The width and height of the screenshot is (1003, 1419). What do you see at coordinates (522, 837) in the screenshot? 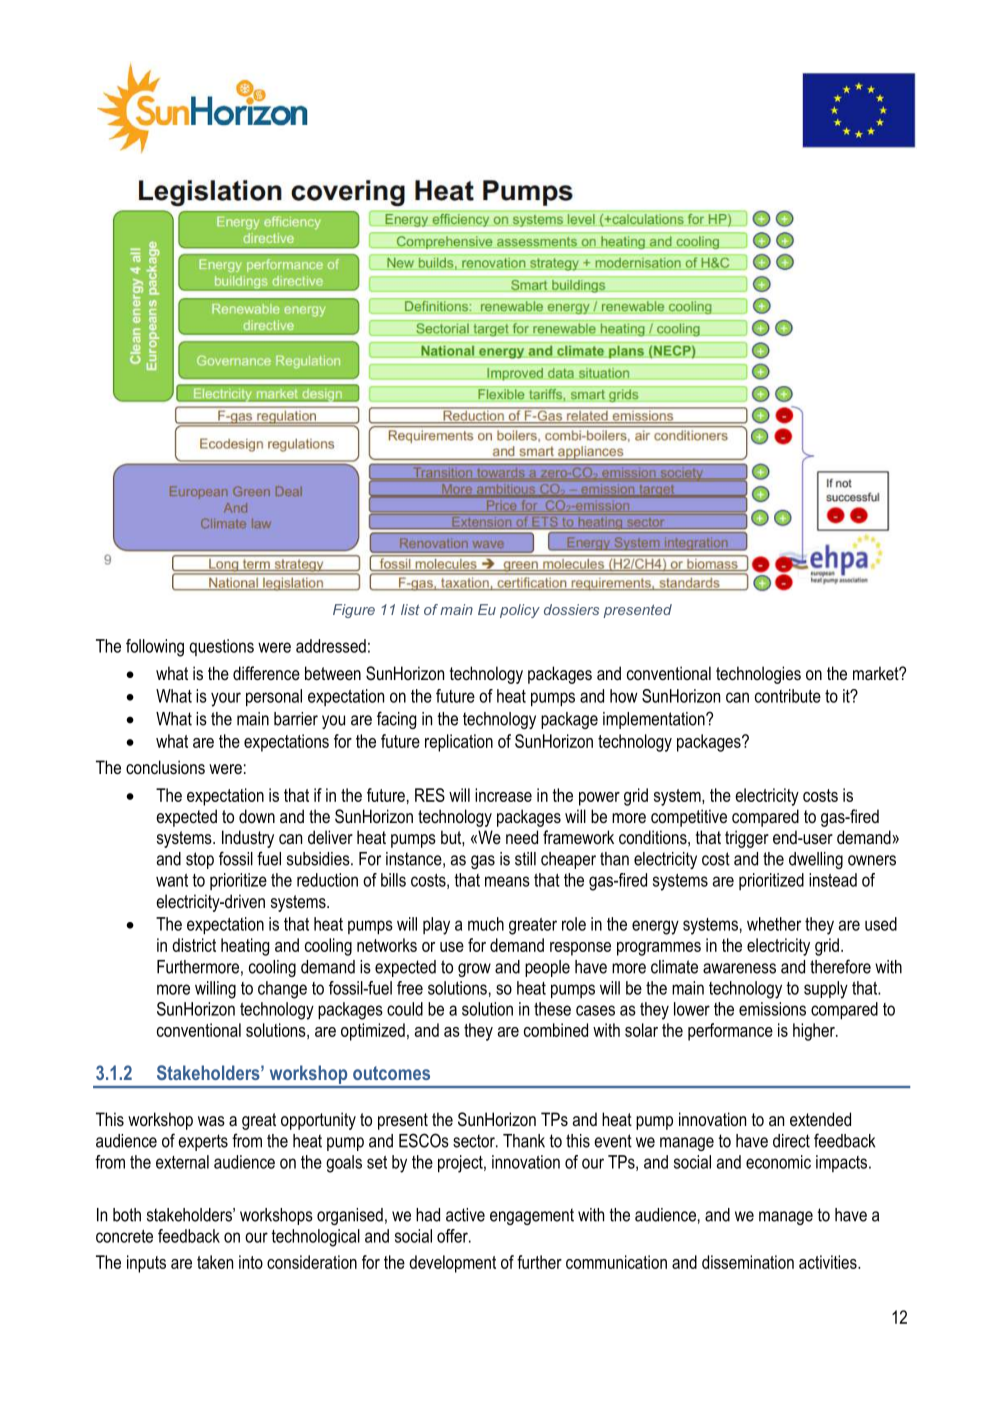
I see `need` at bounding box center [522, 837].
